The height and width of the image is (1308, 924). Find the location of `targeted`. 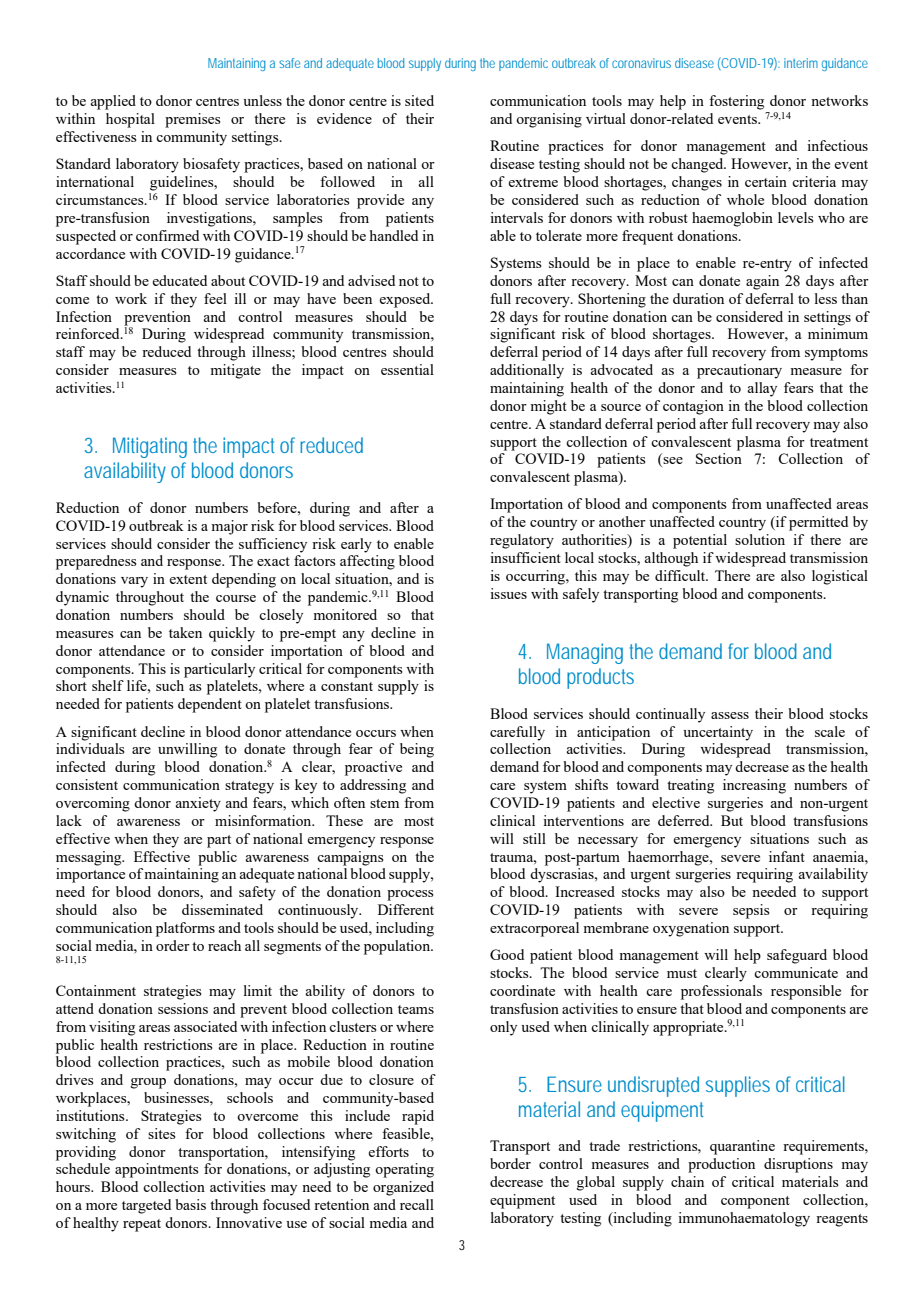

targeted is located at coordinates (146, 1206).
